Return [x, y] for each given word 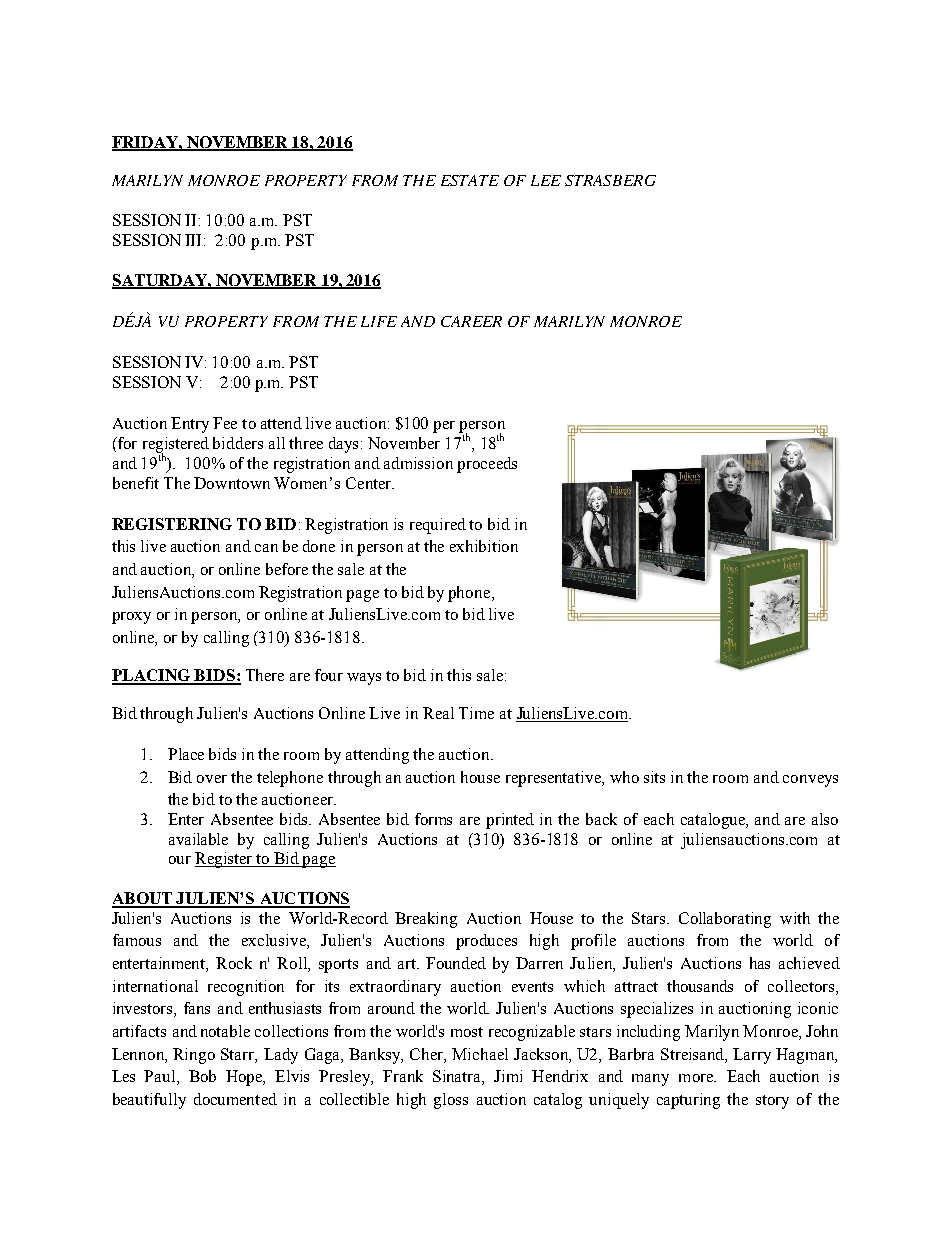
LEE [546, 180]
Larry [752, 1056]
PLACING [152, 676]
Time [476, 713]
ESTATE [470, 180]
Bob [202, 1076]
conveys [810, 781]
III [195, 240]
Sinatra [458, 1077]
